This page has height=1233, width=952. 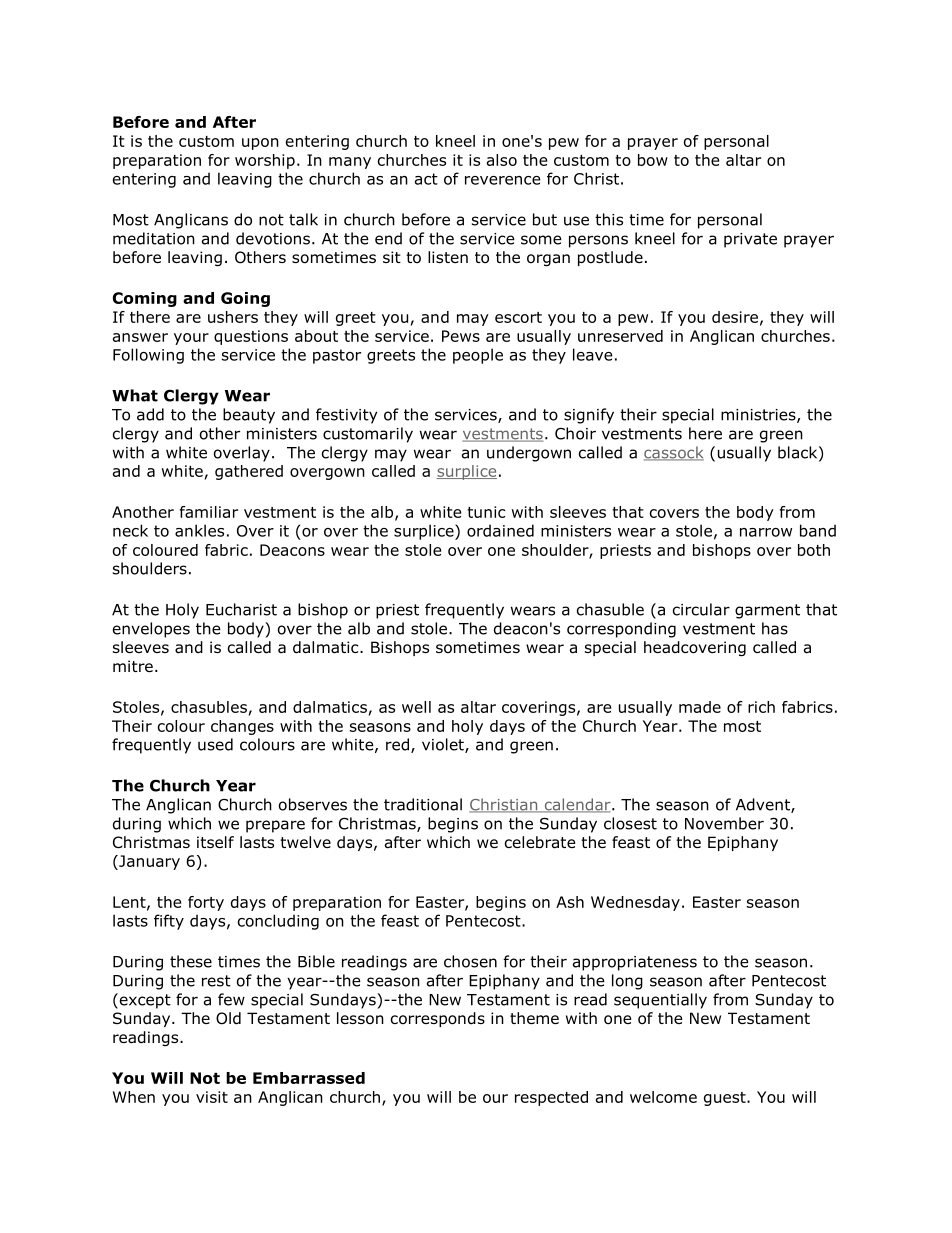 What do you see at coordinates (215, 744) in the page?
I see `used` at bounding box center [215, 744].
